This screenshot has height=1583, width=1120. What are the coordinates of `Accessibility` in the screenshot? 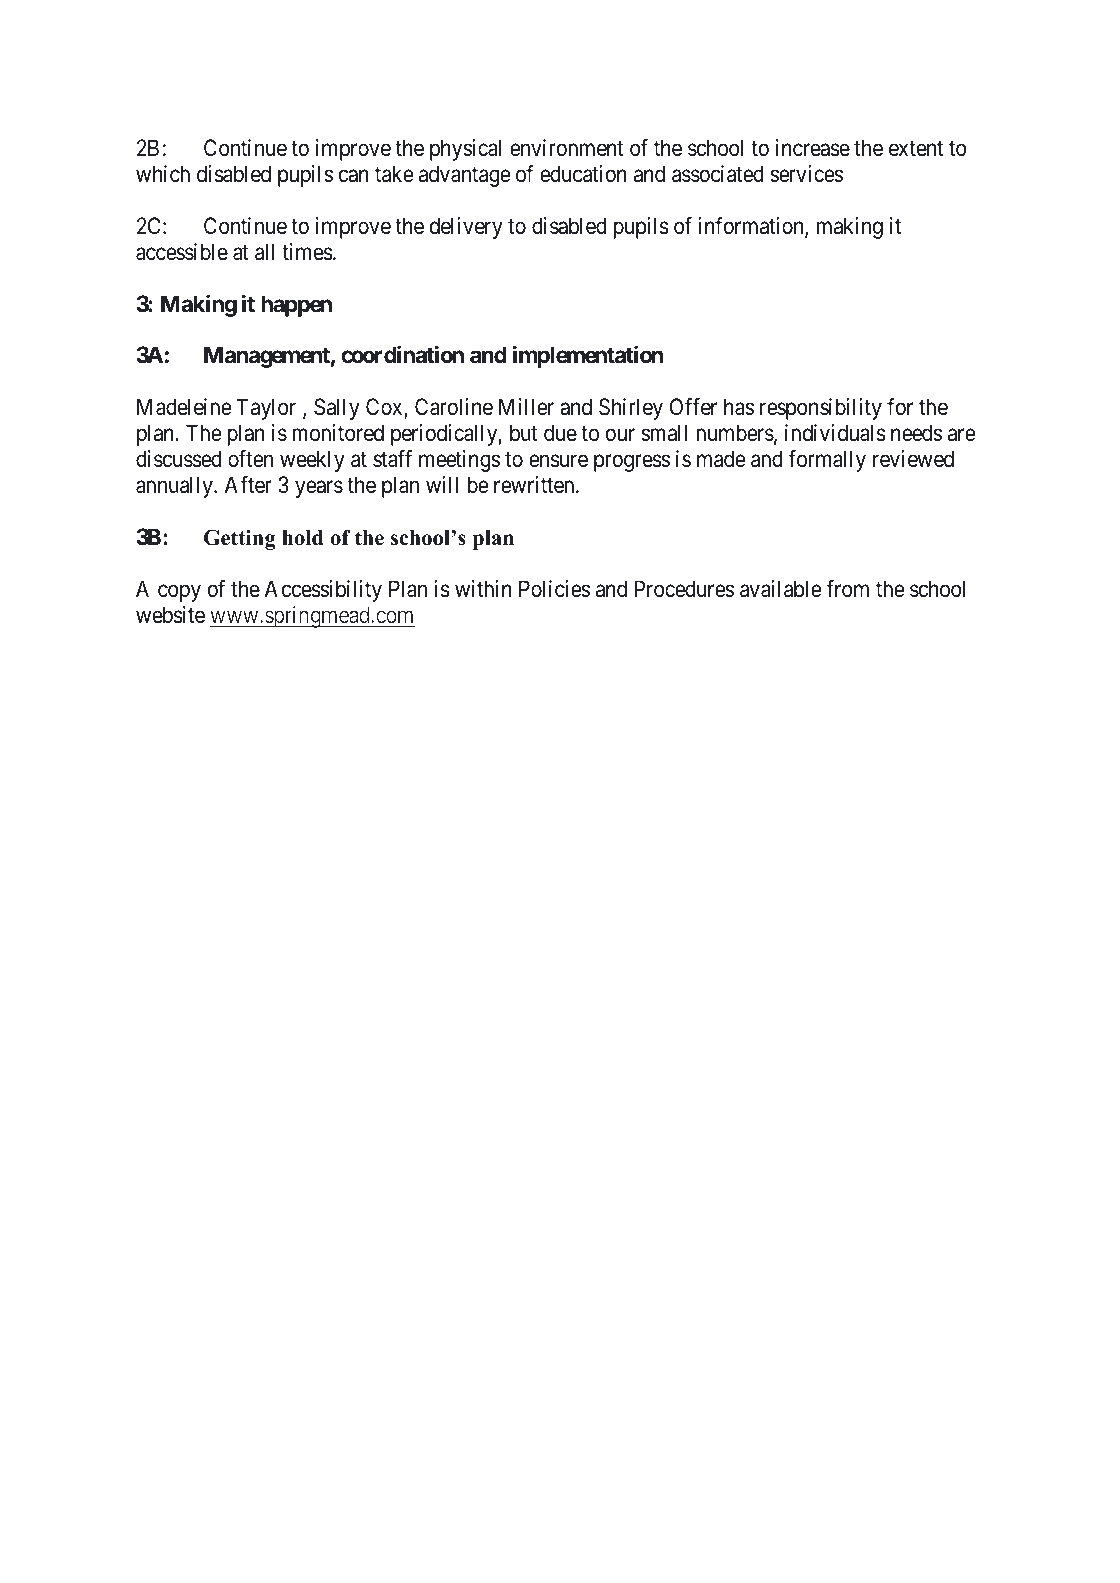 It's located at (323, 591).
